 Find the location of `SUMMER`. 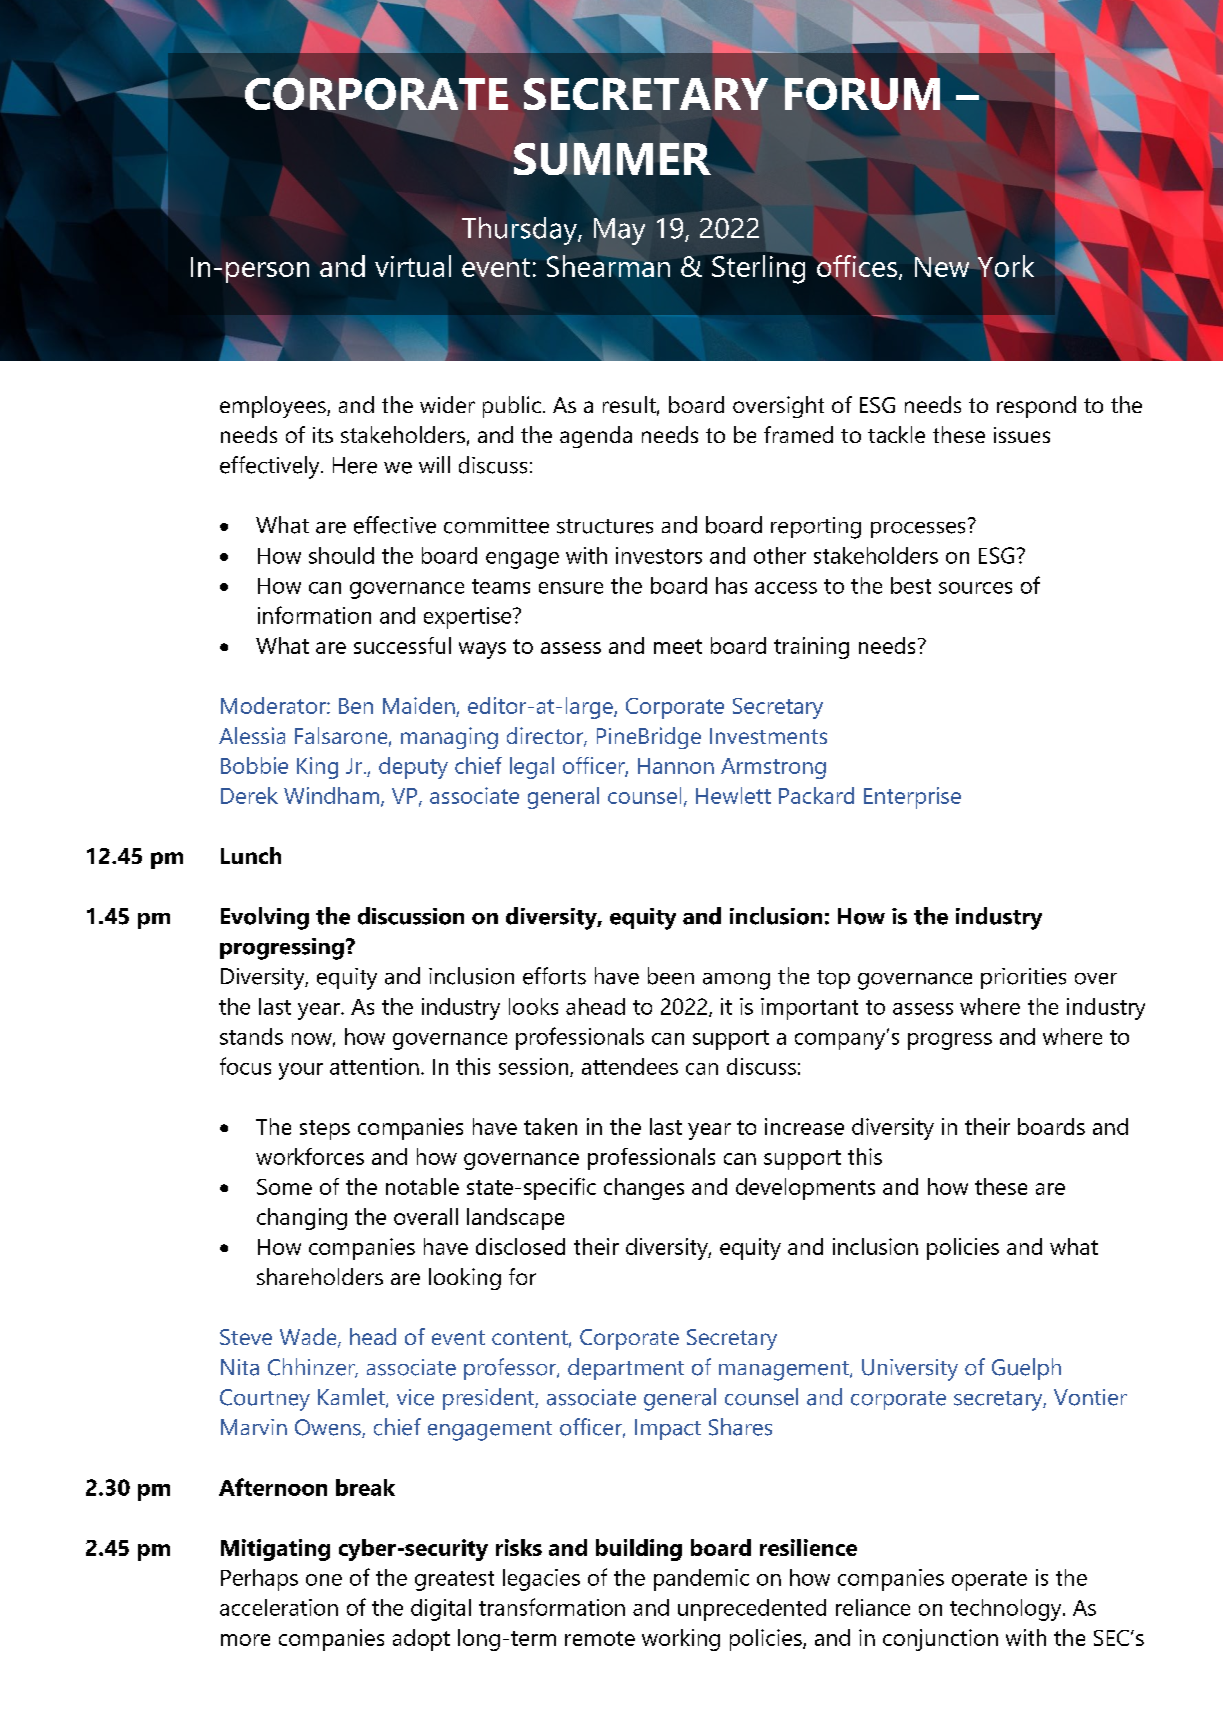

SUMMER is located at coordinates (612, 159).
